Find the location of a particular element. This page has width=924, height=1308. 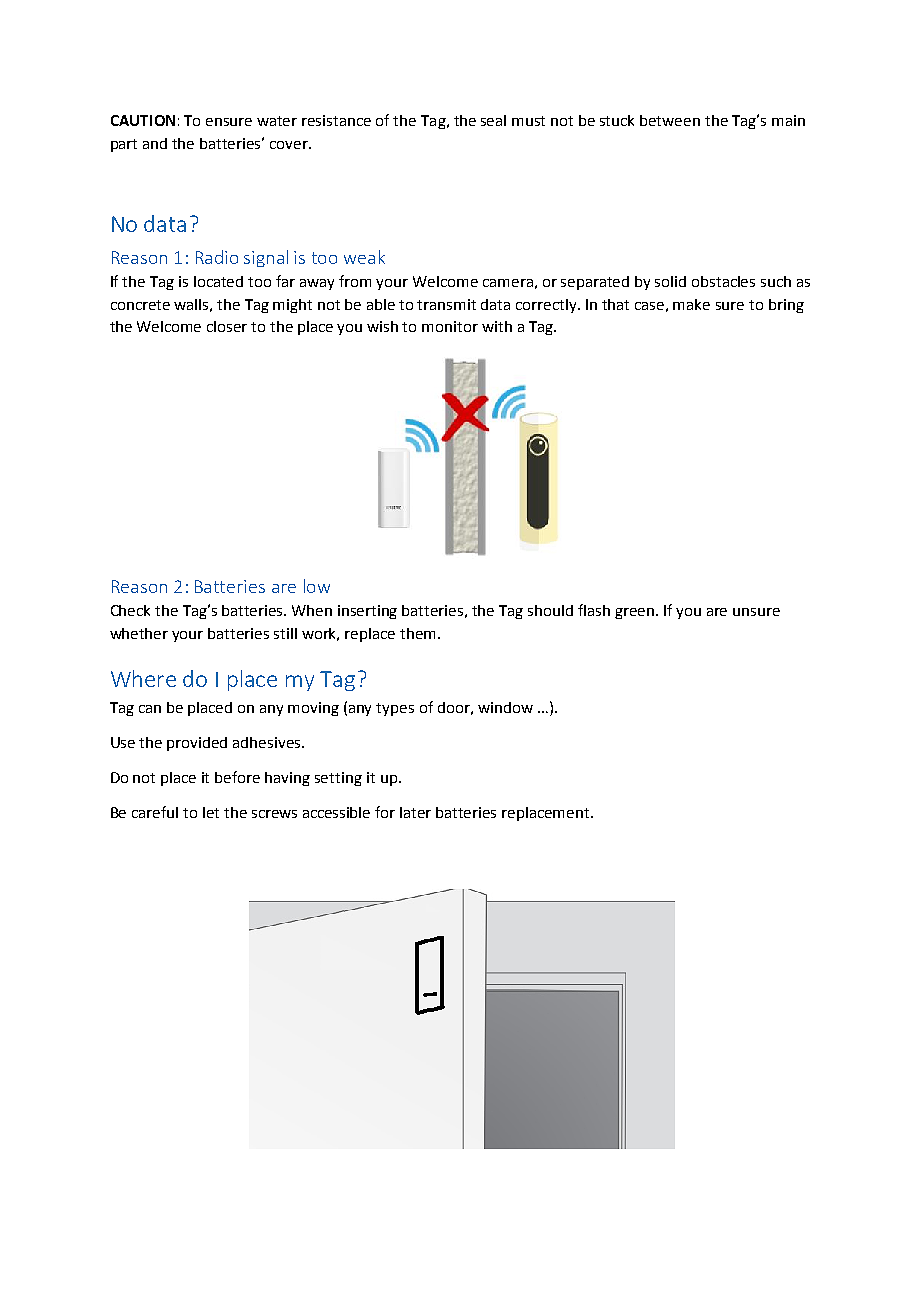

let is located at coordinates (211, 812).
